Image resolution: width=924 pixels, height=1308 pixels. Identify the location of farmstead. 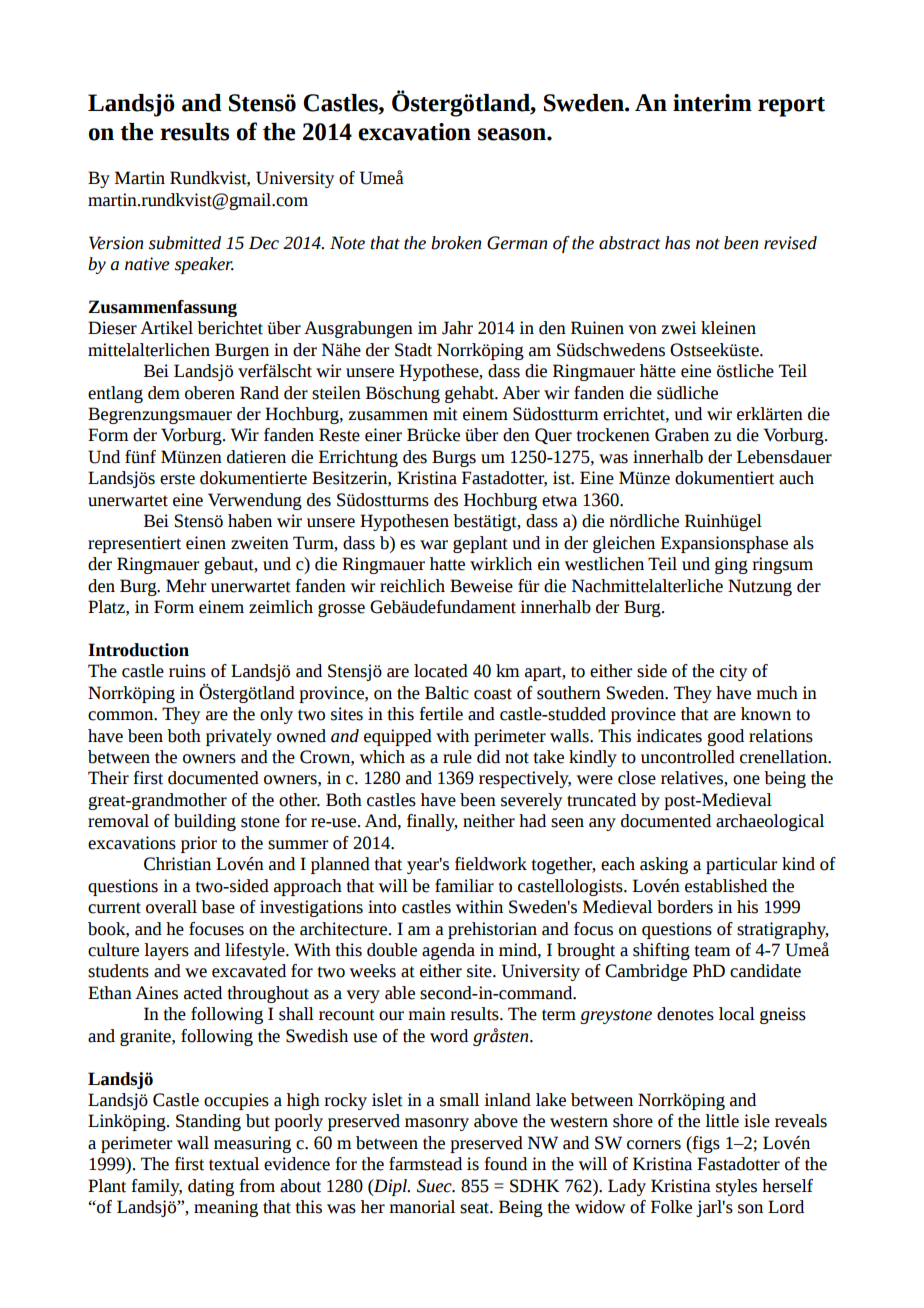
(425, 1164).
